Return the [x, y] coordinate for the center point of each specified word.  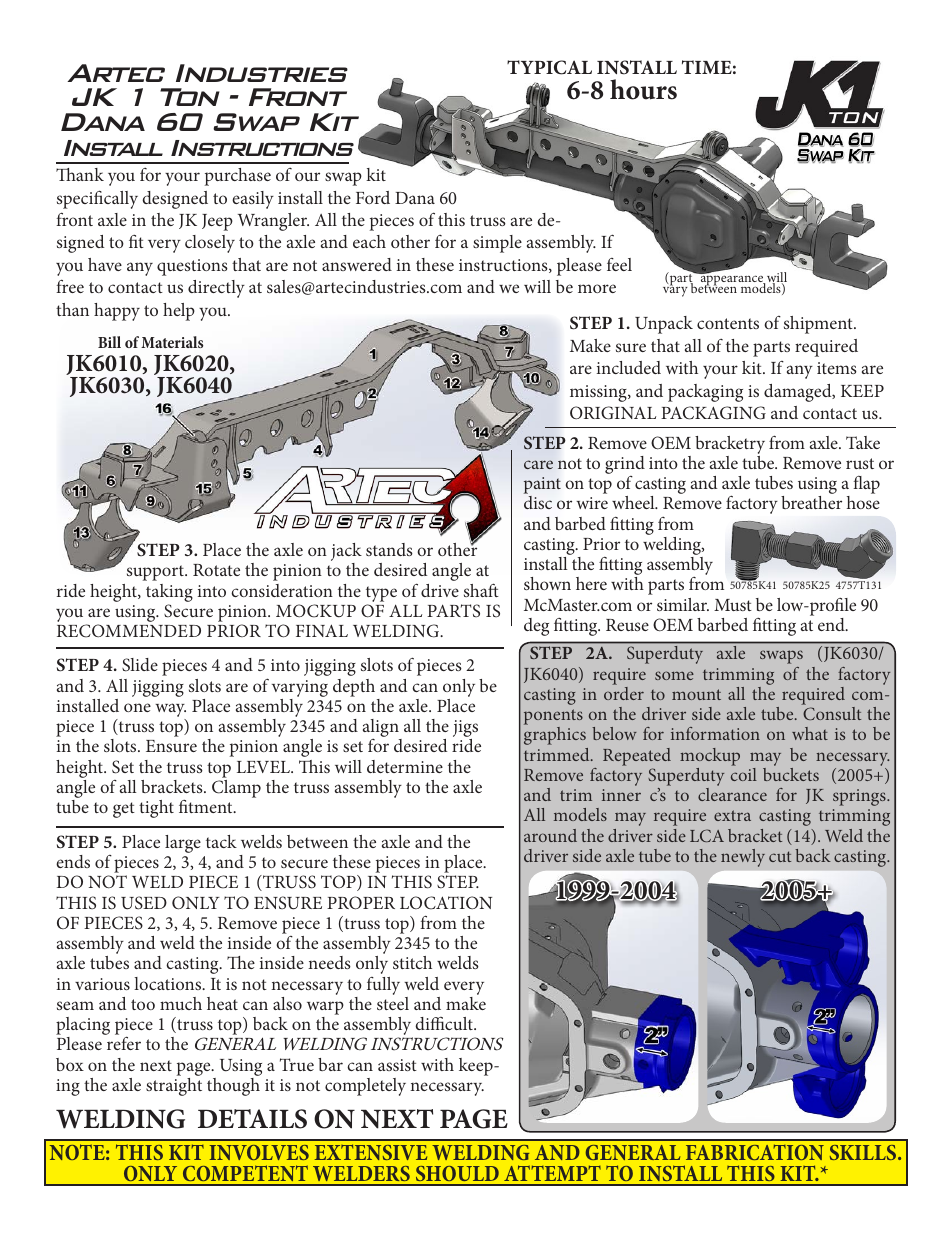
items [837, 368]
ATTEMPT [552, 1173]
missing [599, 393]
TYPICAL [549, 67]
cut [780, 856]
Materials [172, 342]
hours [643, 89]
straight [174, 1087]
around [550, 835]
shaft [481, 590]
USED [144, 903]
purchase [238, 177]
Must [733, 605]
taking [169, 593]
